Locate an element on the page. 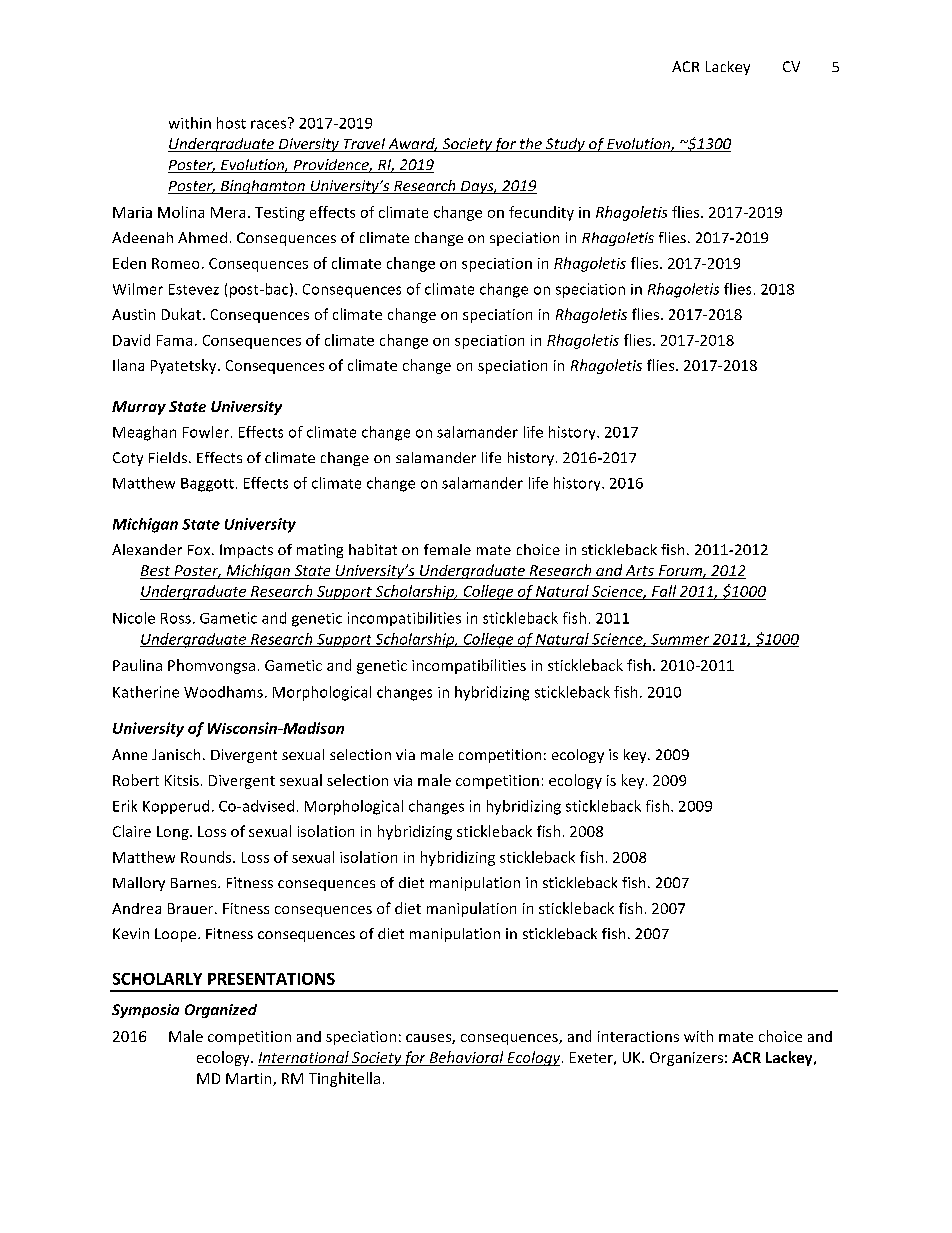 This image has width=952, height=1233. Arts is located at coordinates (640, 570).
